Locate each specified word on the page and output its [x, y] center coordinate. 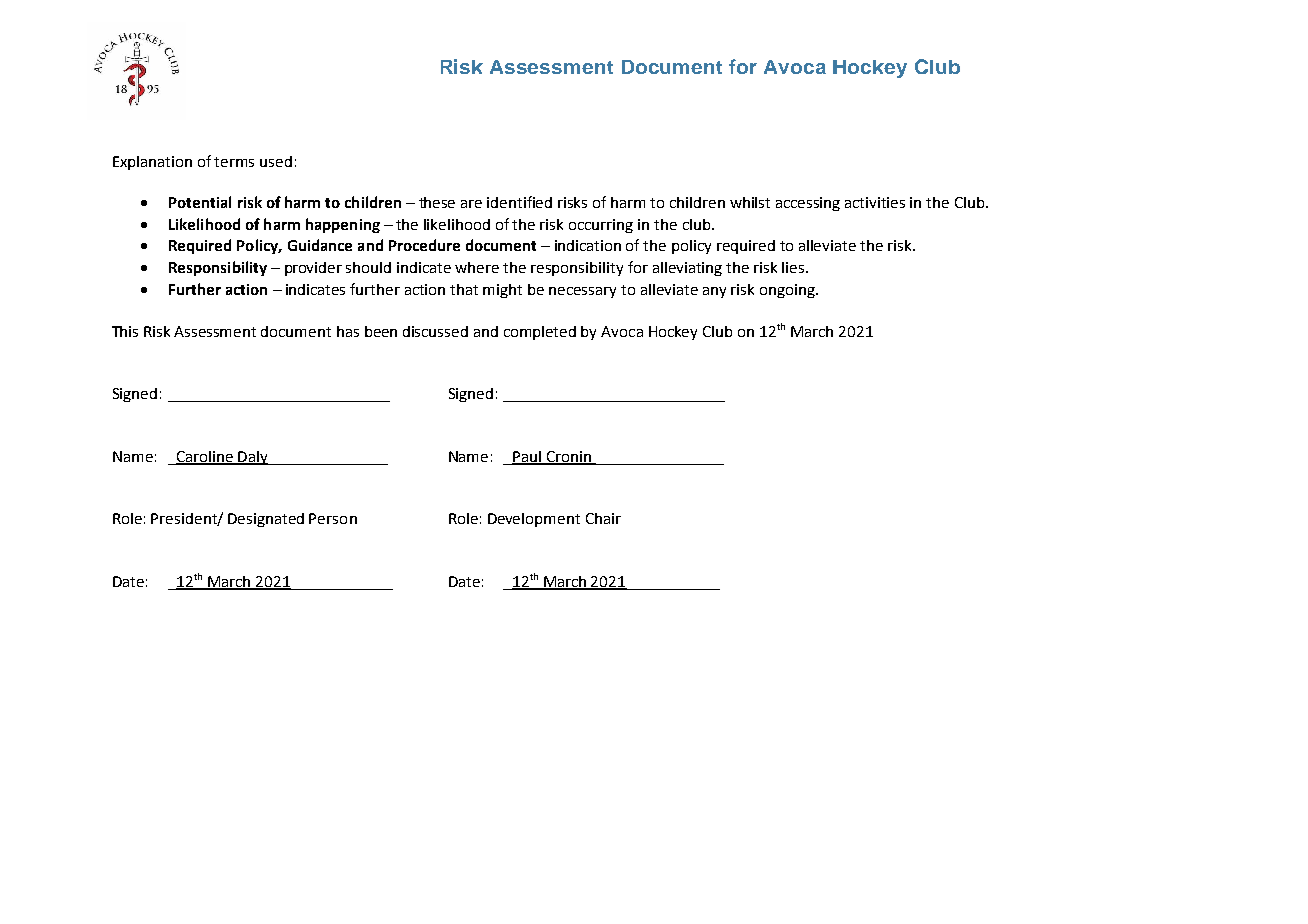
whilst [750, 202]
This [125, 331]
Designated [266, 520]
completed [540, 333]
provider [313, 269]
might [502, 291]
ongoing [788, 291]
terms [234, 162]
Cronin [568, 457]
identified [519, 202]
